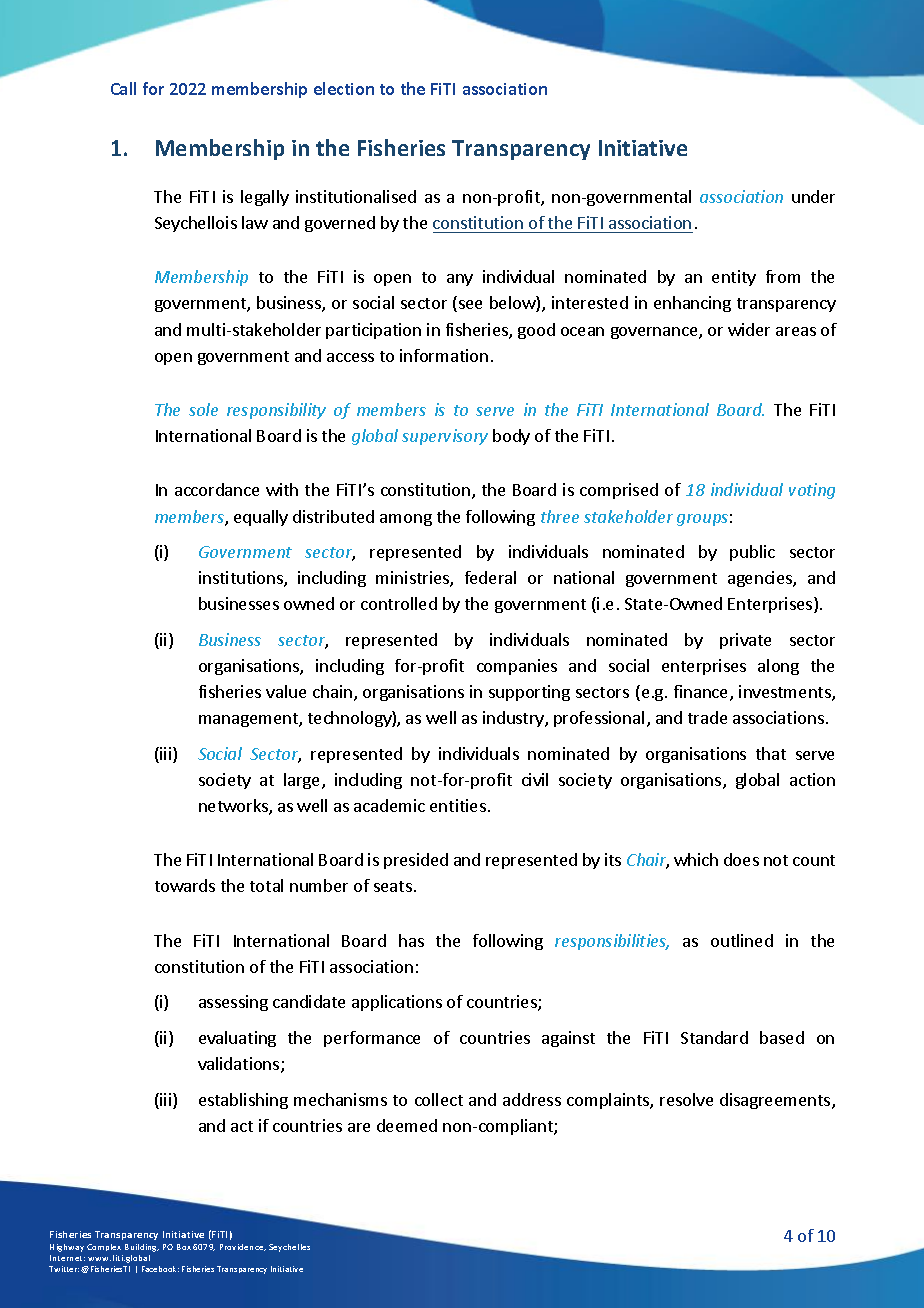 The width and height of the screenshot is (924, 1308). I want to click on Building, so click(142, 1248).
